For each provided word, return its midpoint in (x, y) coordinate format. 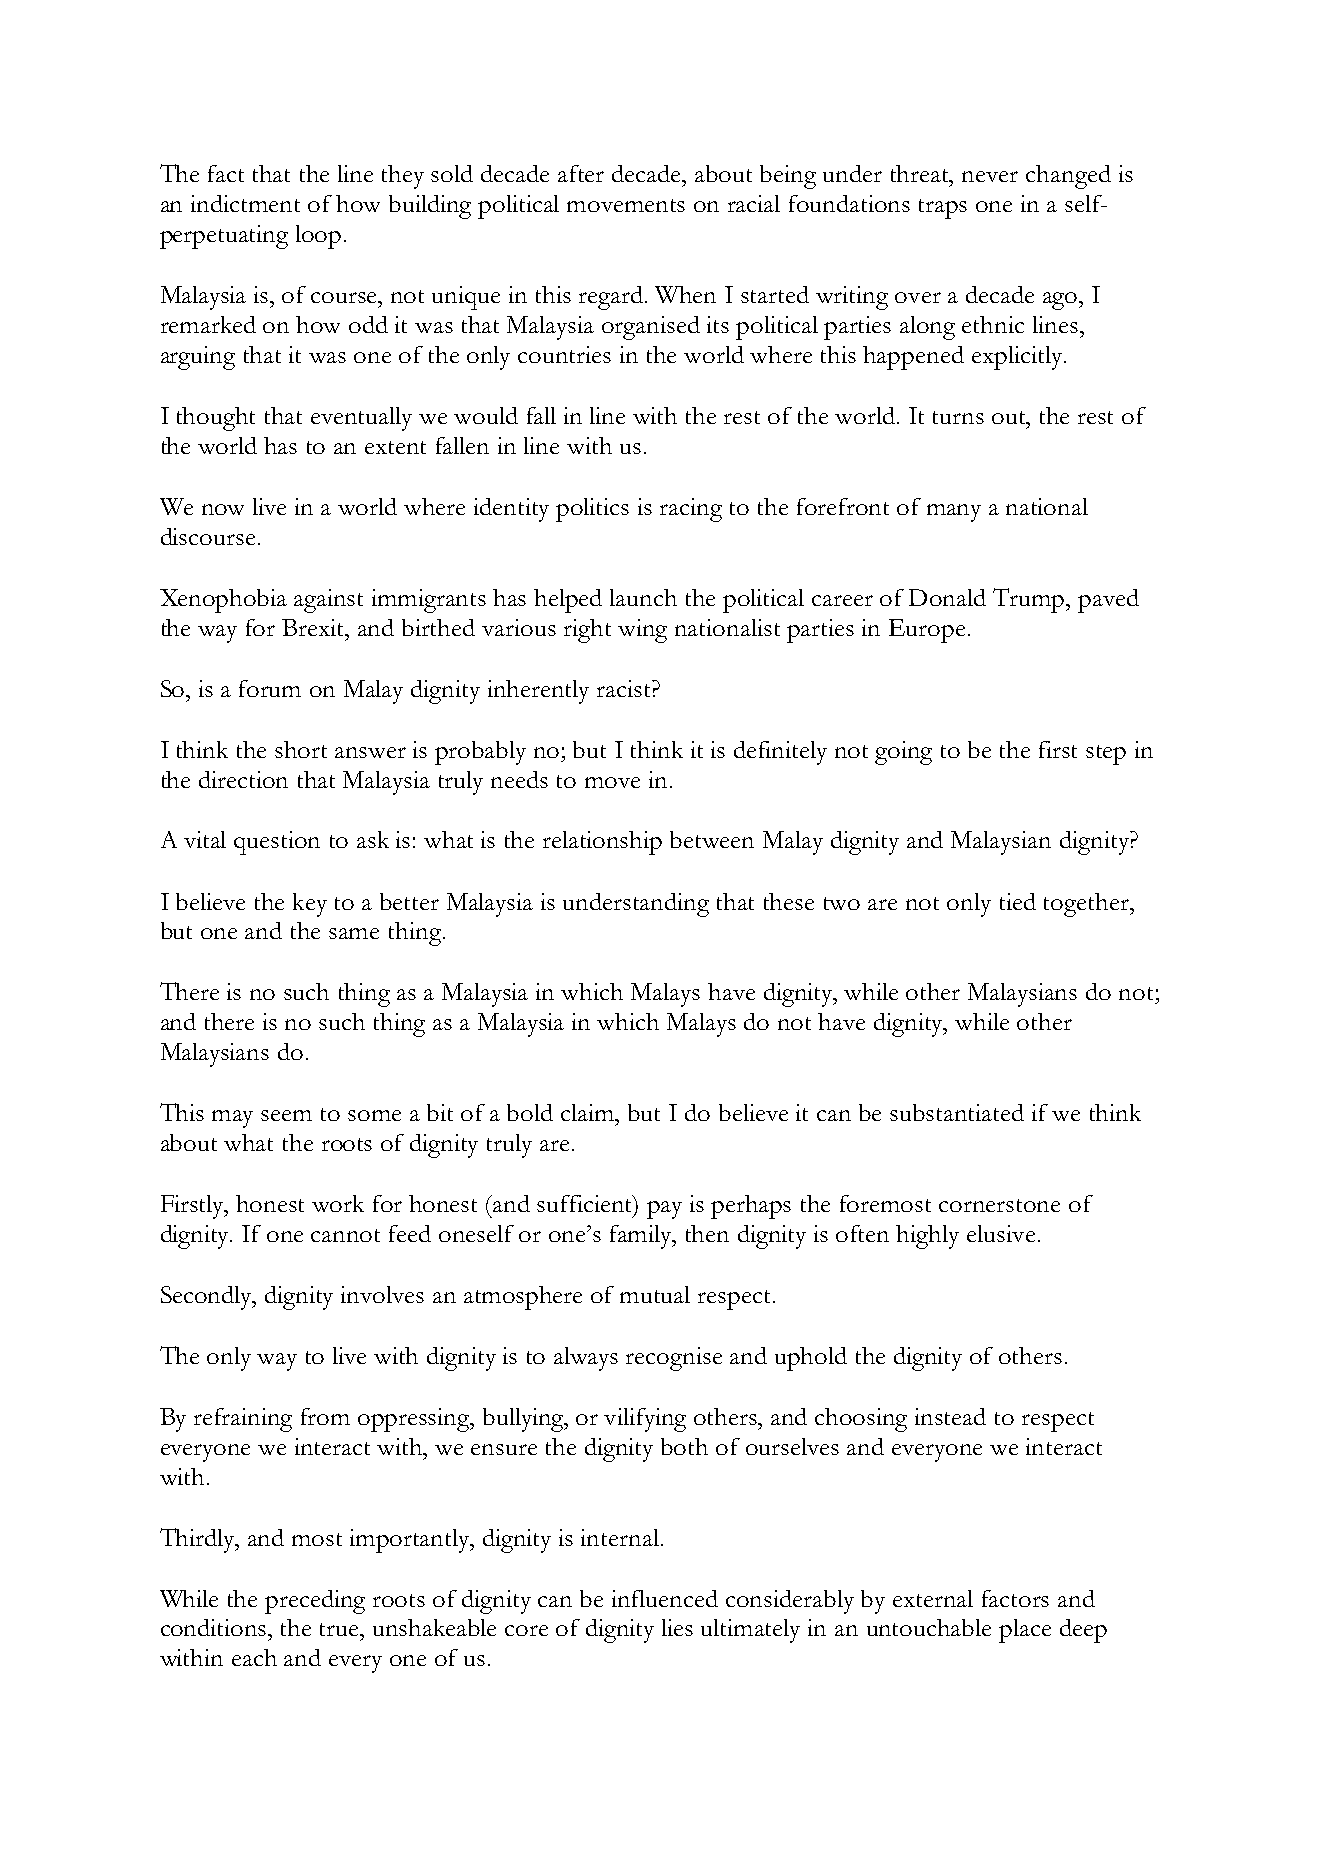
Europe (927, 631)
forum (270, 688)
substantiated (957, 1112)
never (990, 176)
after (581, 173)
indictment (245, 203)
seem (286, 1115)
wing (642, 631)
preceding (315, 1602)
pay (664, 1210)
